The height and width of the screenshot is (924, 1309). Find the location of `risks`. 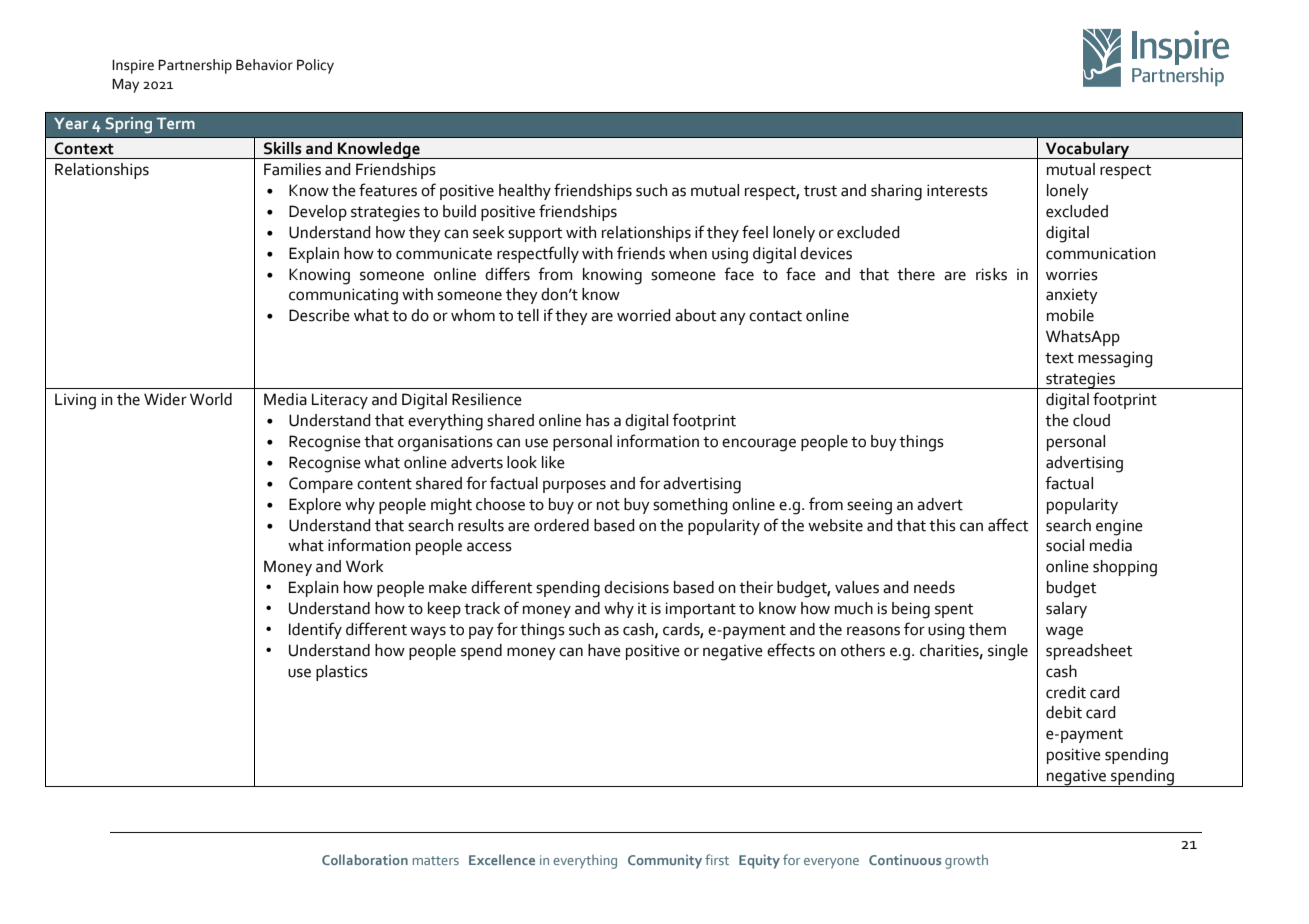

risks is located at coordinates (991, 274).
